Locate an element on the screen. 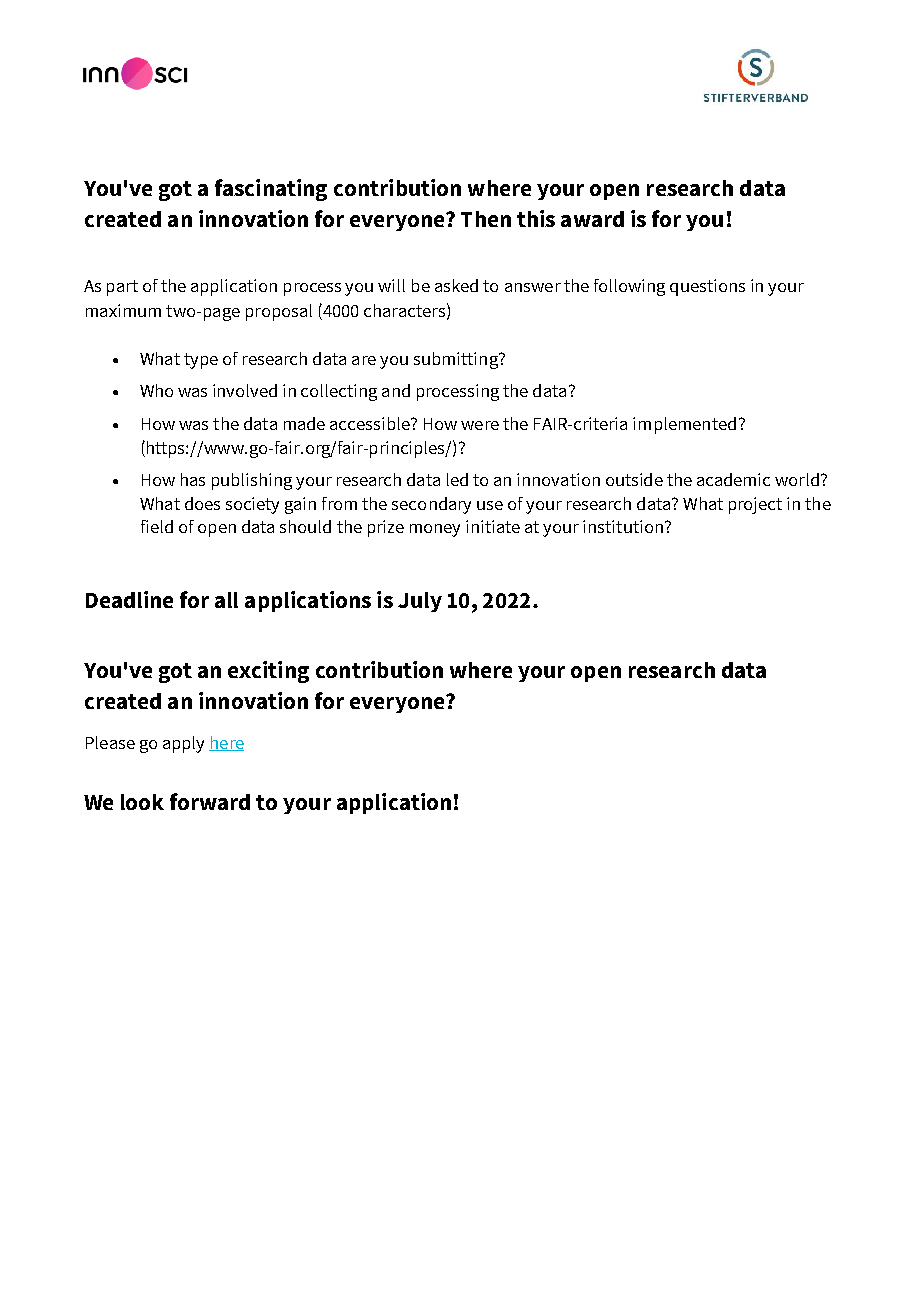  fascinating is located at coordinates (271, 190).
